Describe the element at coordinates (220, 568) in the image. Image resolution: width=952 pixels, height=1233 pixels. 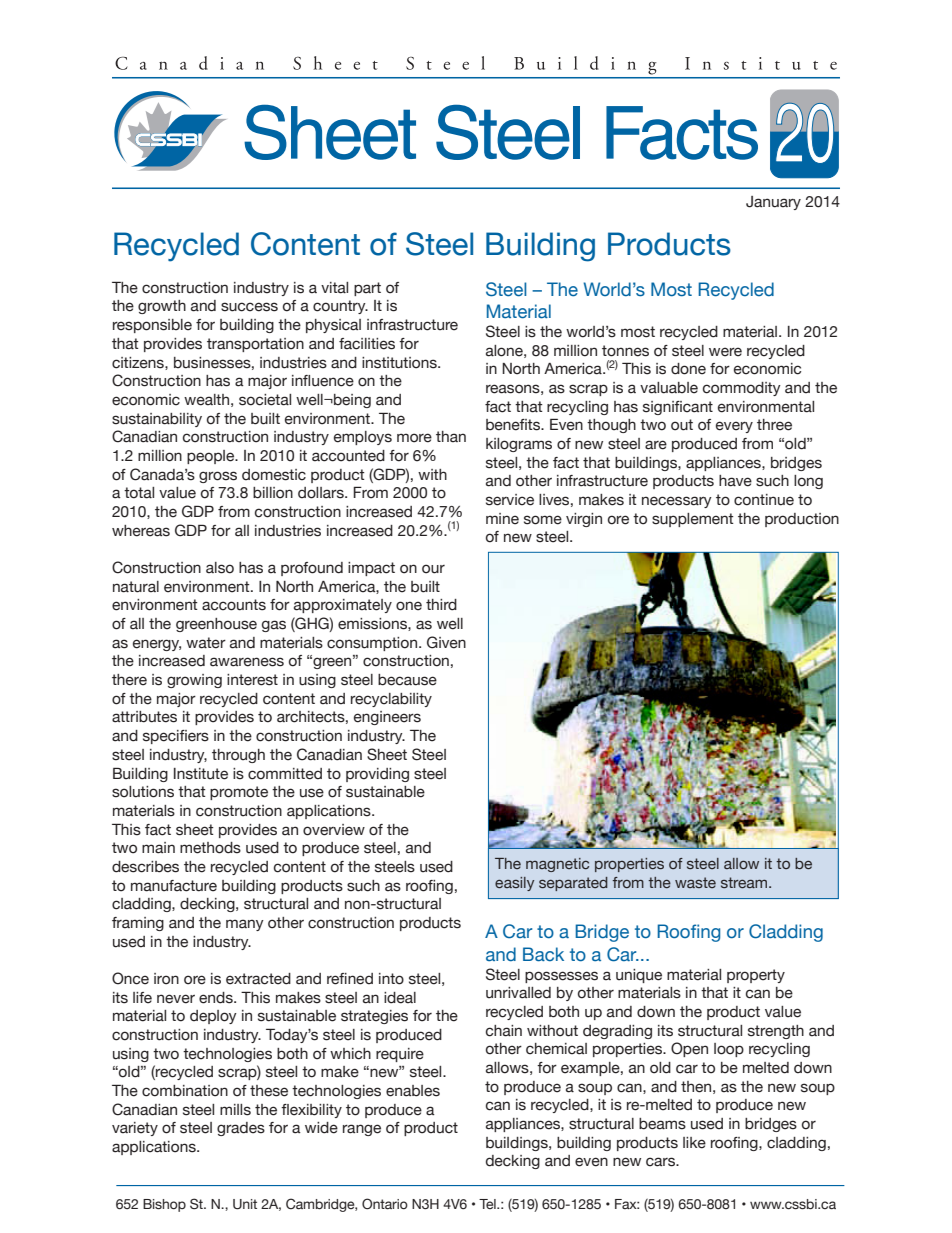
I see `also` at that location.
